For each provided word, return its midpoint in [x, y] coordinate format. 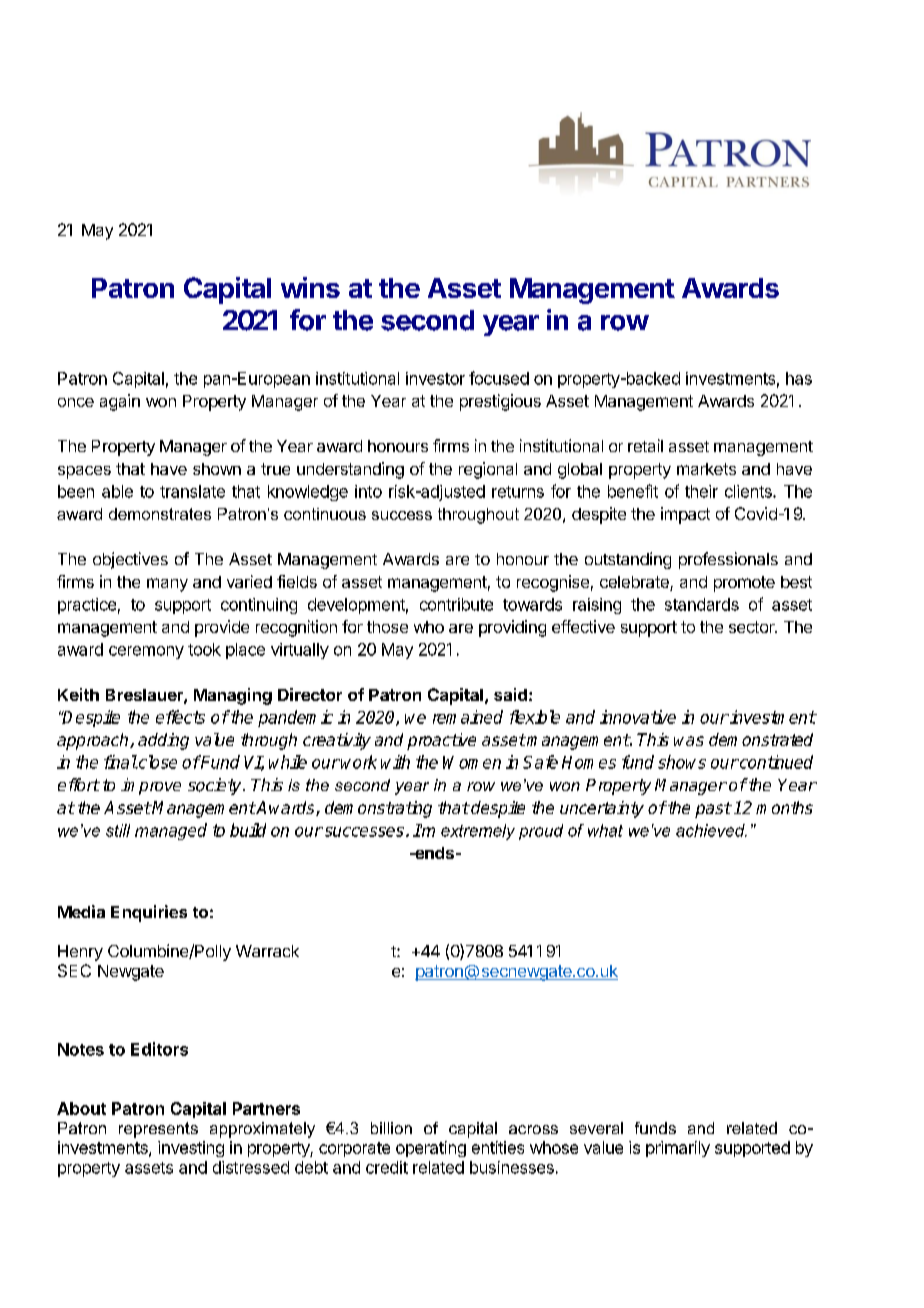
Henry [80, 953]
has [799, 378]
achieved [711, 830]
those [387, 627]
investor [435, 378]
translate [192, 491]
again [120, 402]
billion [391, 1128]
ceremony [146, 652]
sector [753, 627]
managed [171, 831]
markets [706, 469]
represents [158, 1130]
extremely [478, 832]
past [713, 810]
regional [488, 470]
